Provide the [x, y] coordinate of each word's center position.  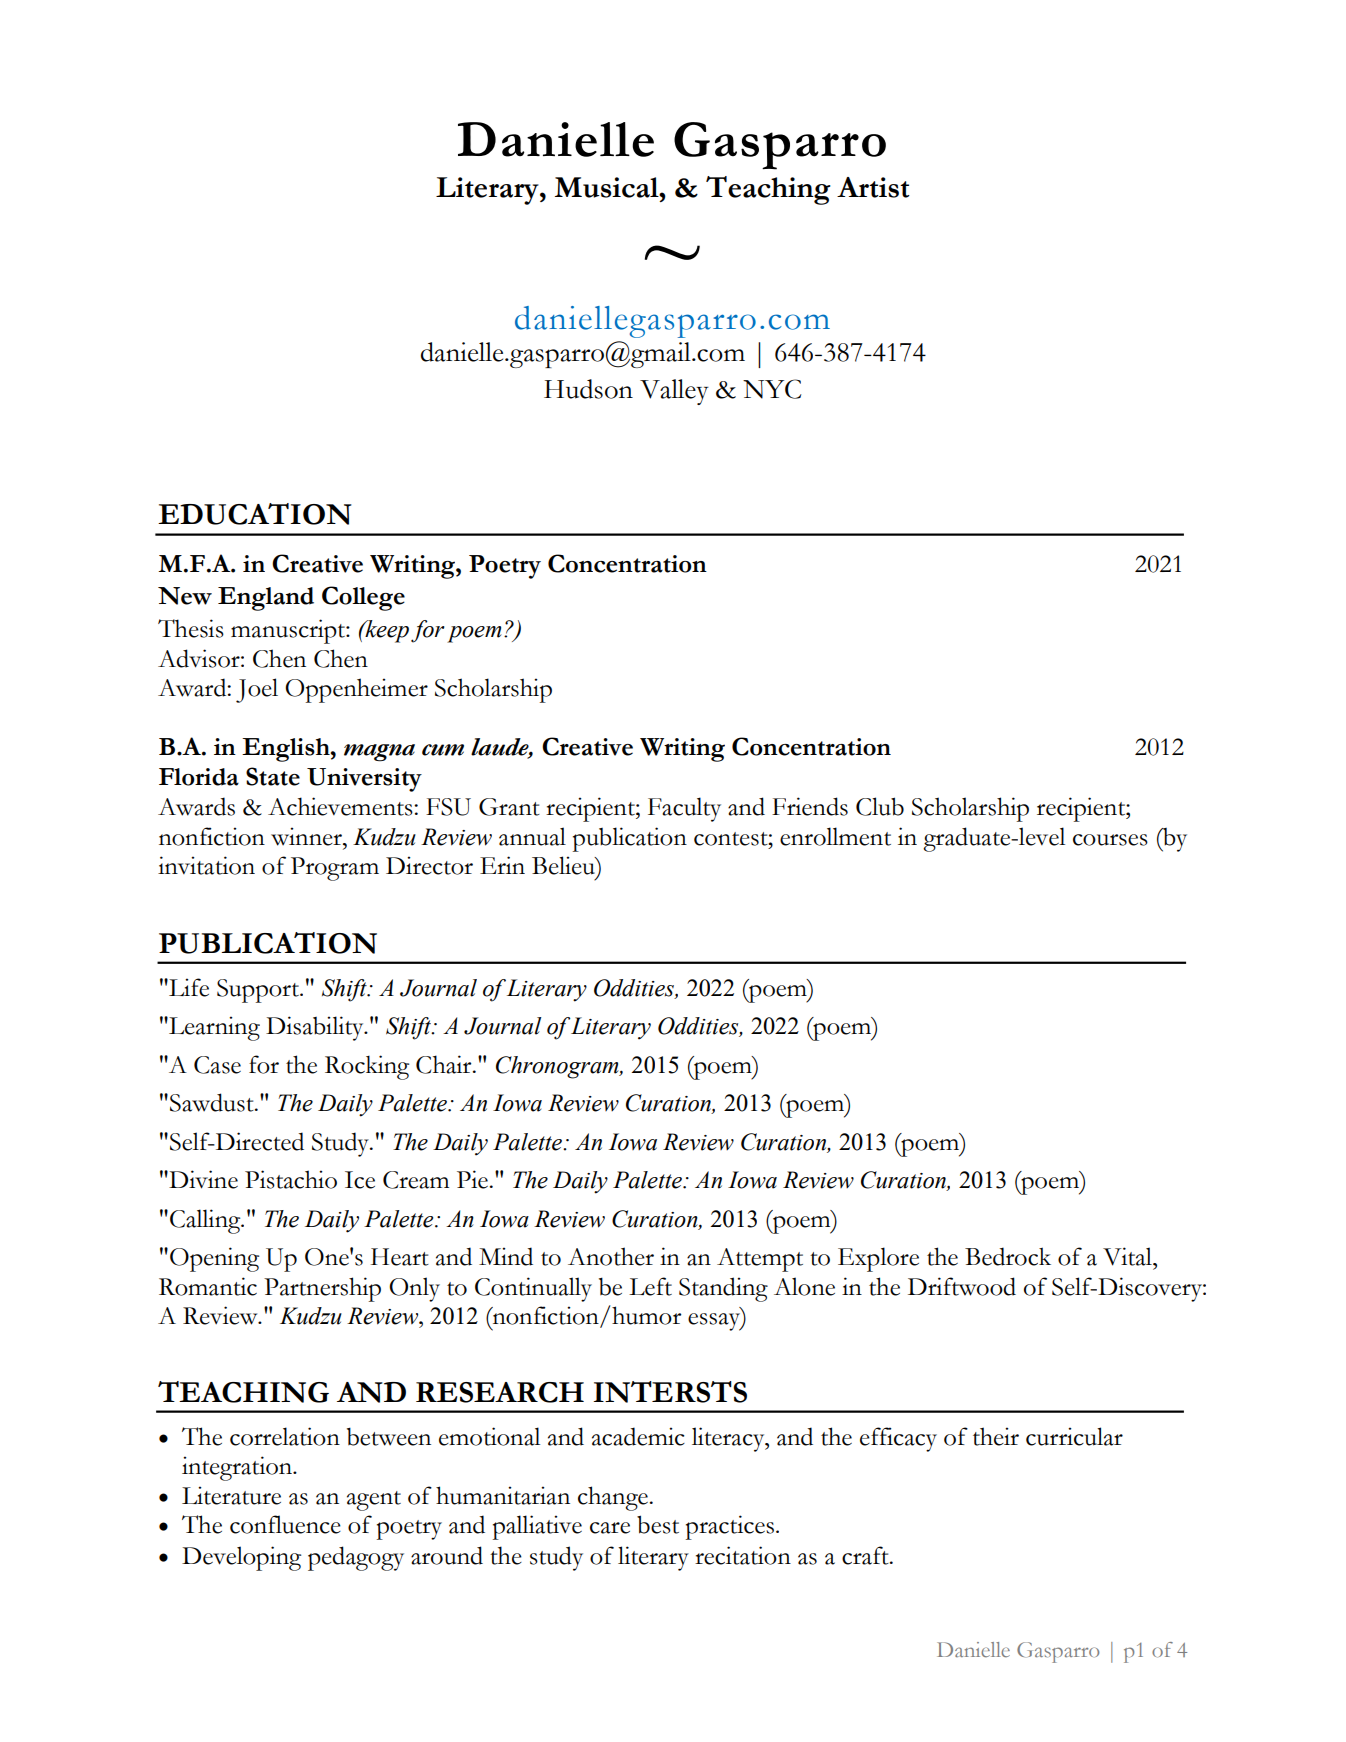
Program [335, 869]
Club [880, 806]
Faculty [684, 809]
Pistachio [291, 1179]
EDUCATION [255, 514]
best [658, 1524]
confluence [285, 1524]
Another [611, 1256]
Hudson [588, 389]
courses [1110, 840]
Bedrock [1008, 1256]
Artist [873, 187]
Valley [674, 392]
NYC [772, 389]
